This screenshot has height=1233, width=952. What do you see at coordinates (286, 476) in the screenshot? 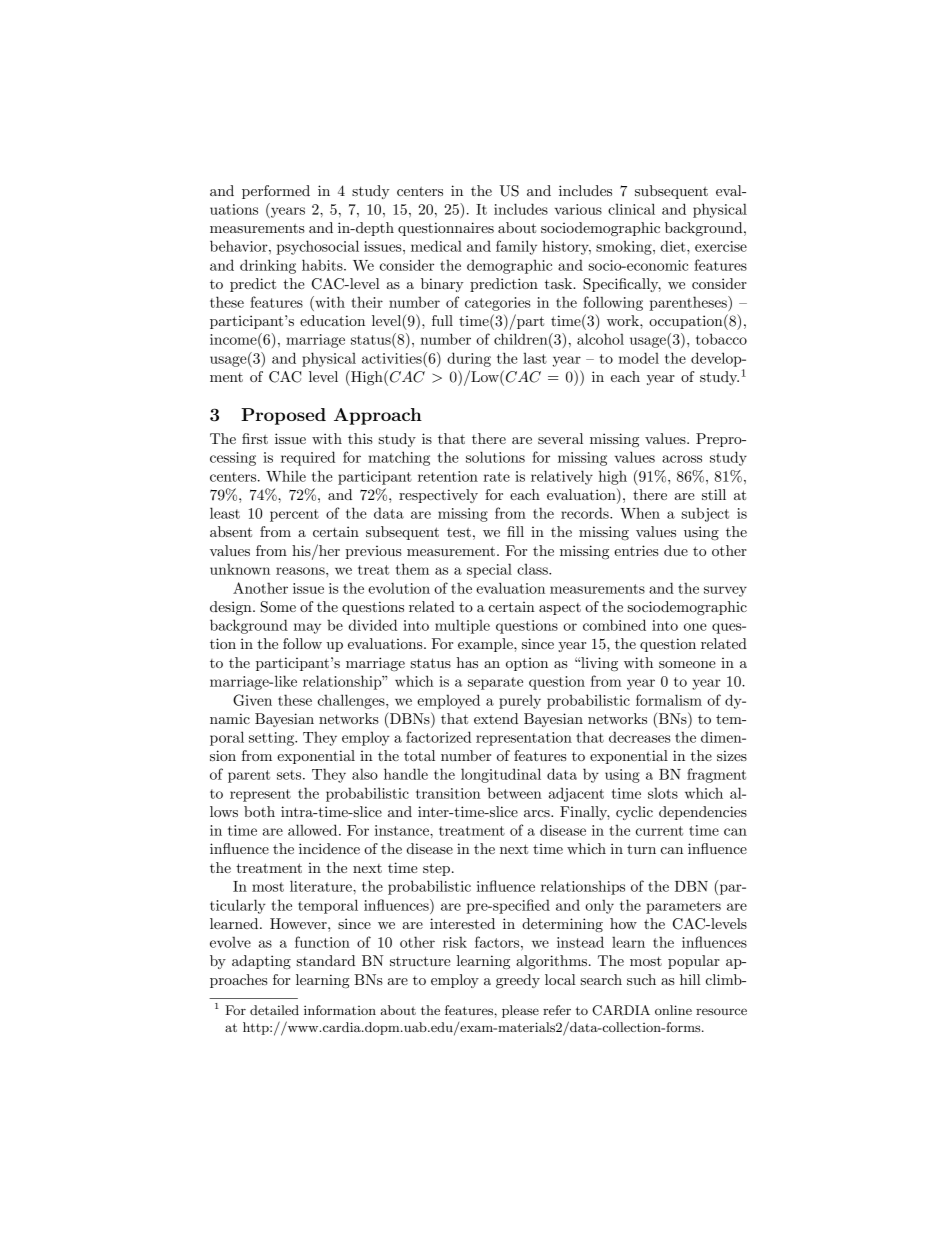
I see `While` at bounding box center [286, 476].
